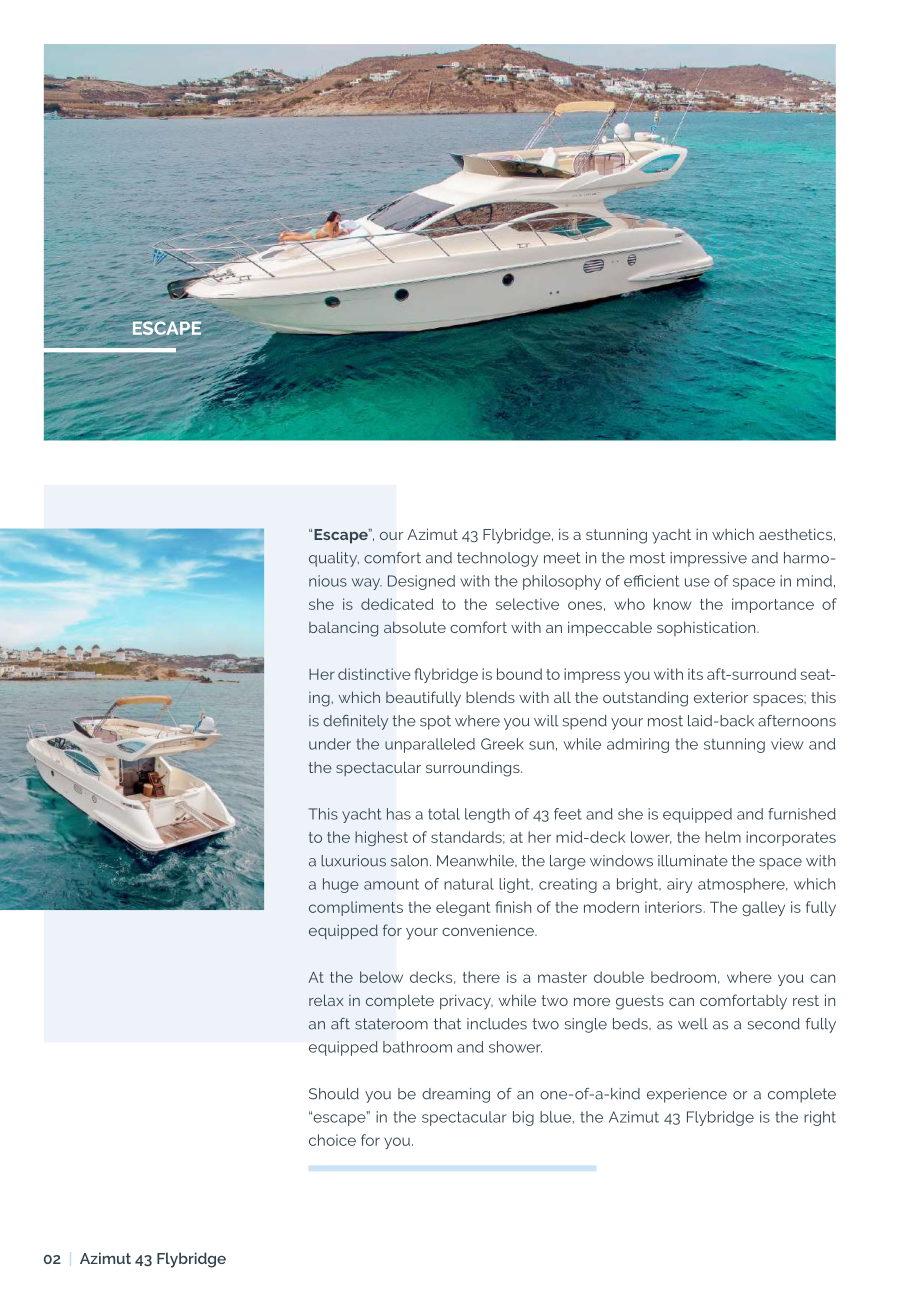  I want to click on philosophy, so click(562, 582).
